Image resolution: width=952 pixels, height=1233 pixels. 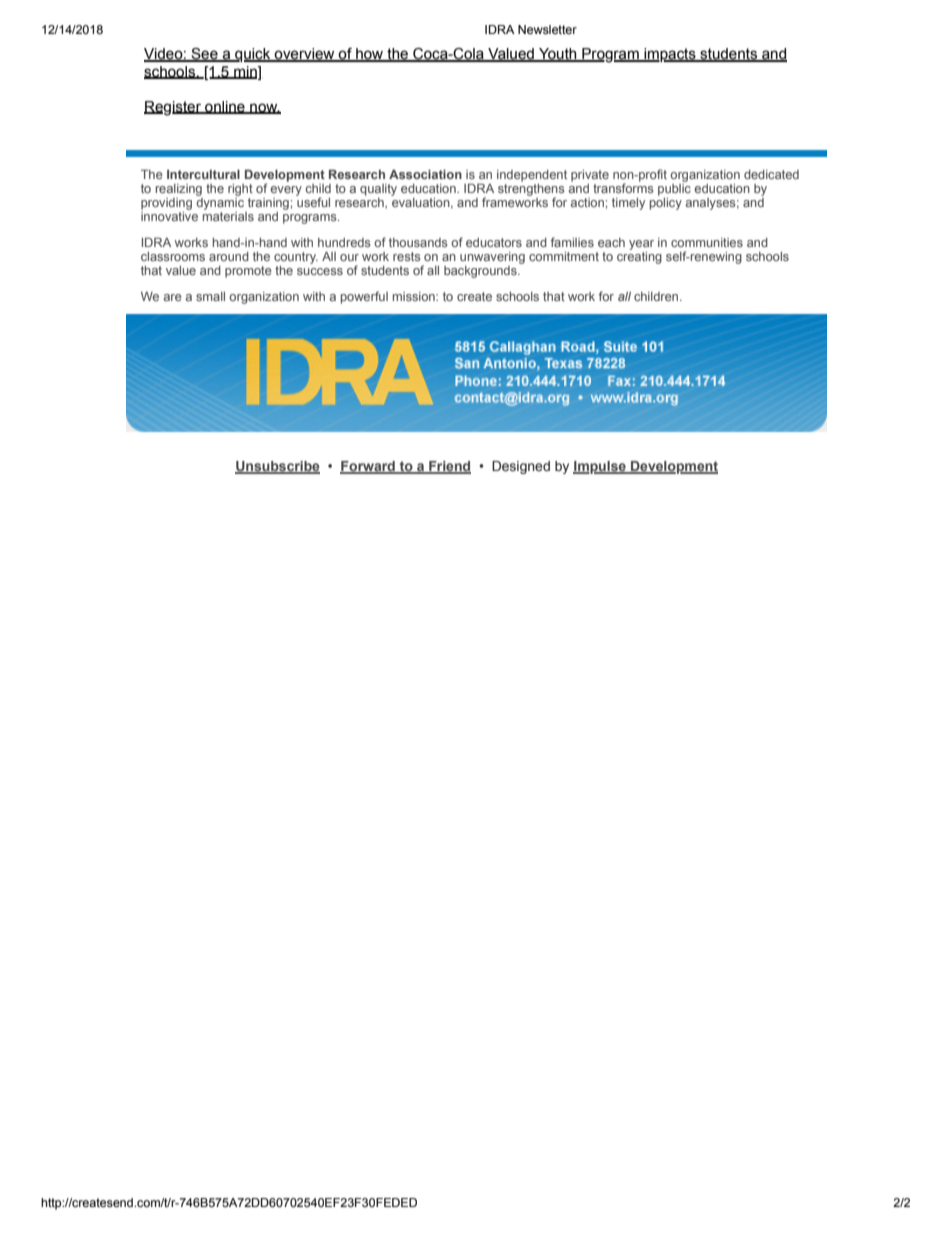 I want to click on small, so click(x=210, y=296).
